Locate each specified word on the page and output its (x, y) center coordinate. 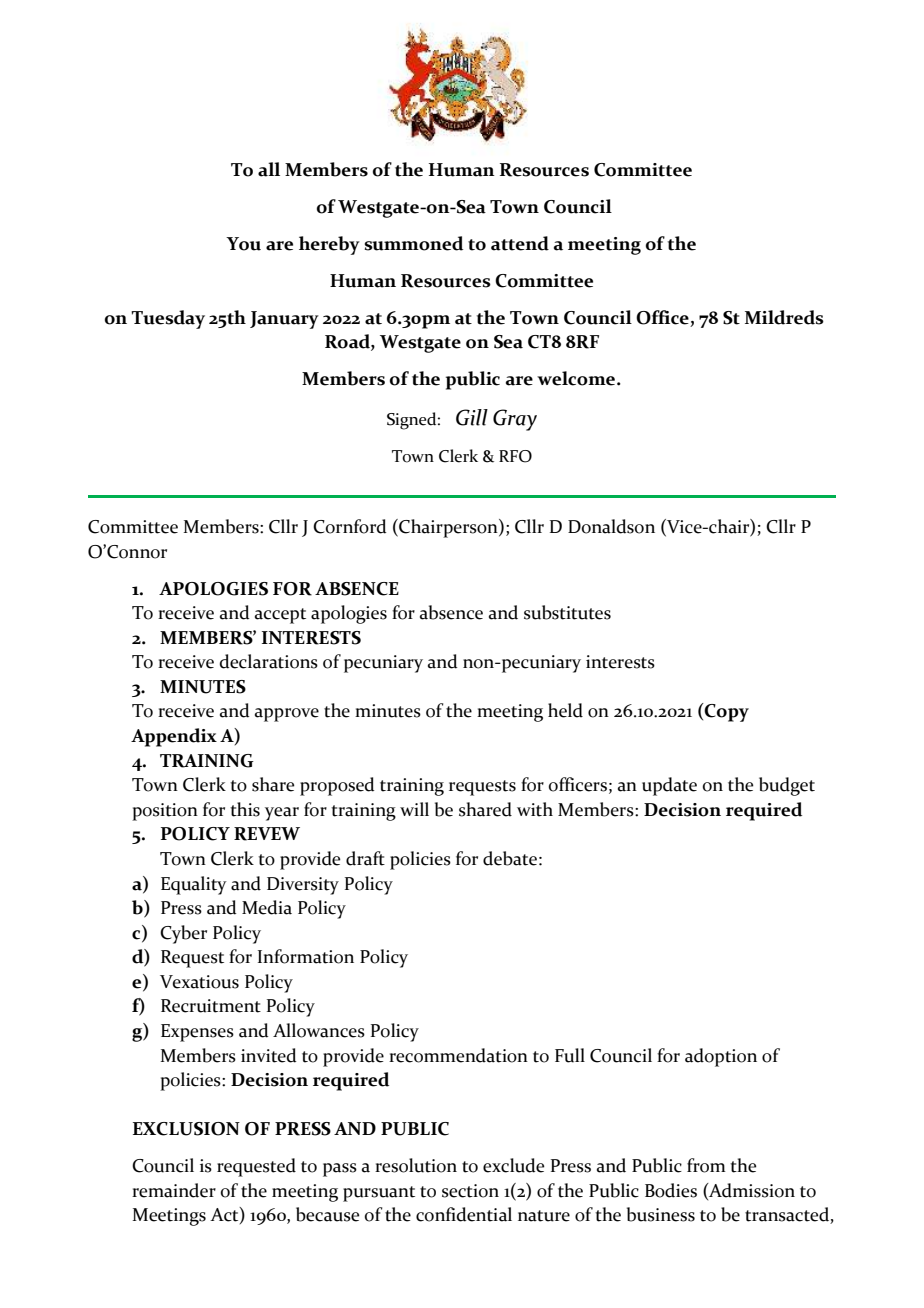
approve (287, 715)
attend (520, 243)
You (243, 244)
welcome (577, 378)
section (470, 1191)
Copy (726, 712)
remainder (174, 1190)
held (565, 710)
